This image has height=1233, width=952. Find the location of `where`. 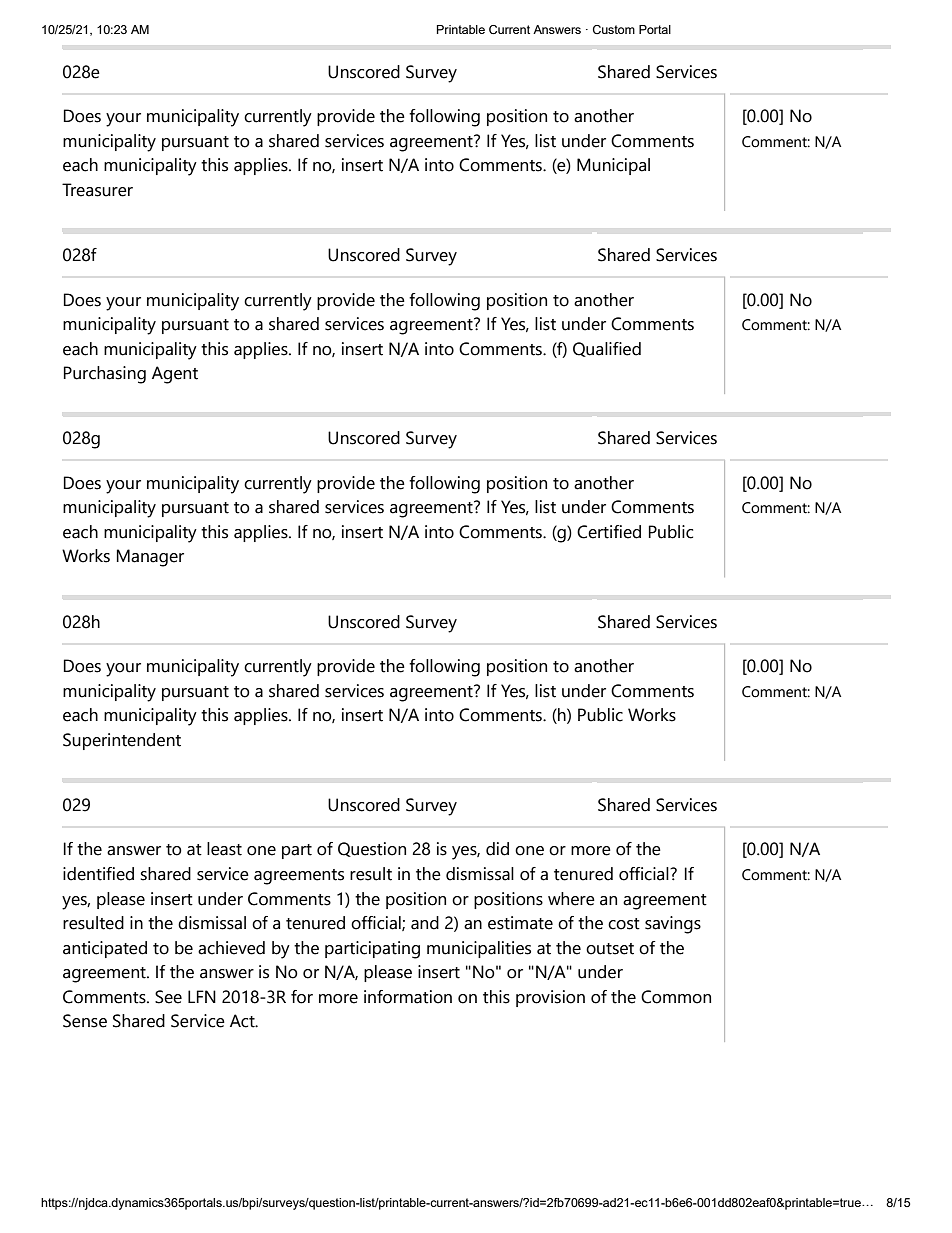

where is located at coordinates (571, 899).
